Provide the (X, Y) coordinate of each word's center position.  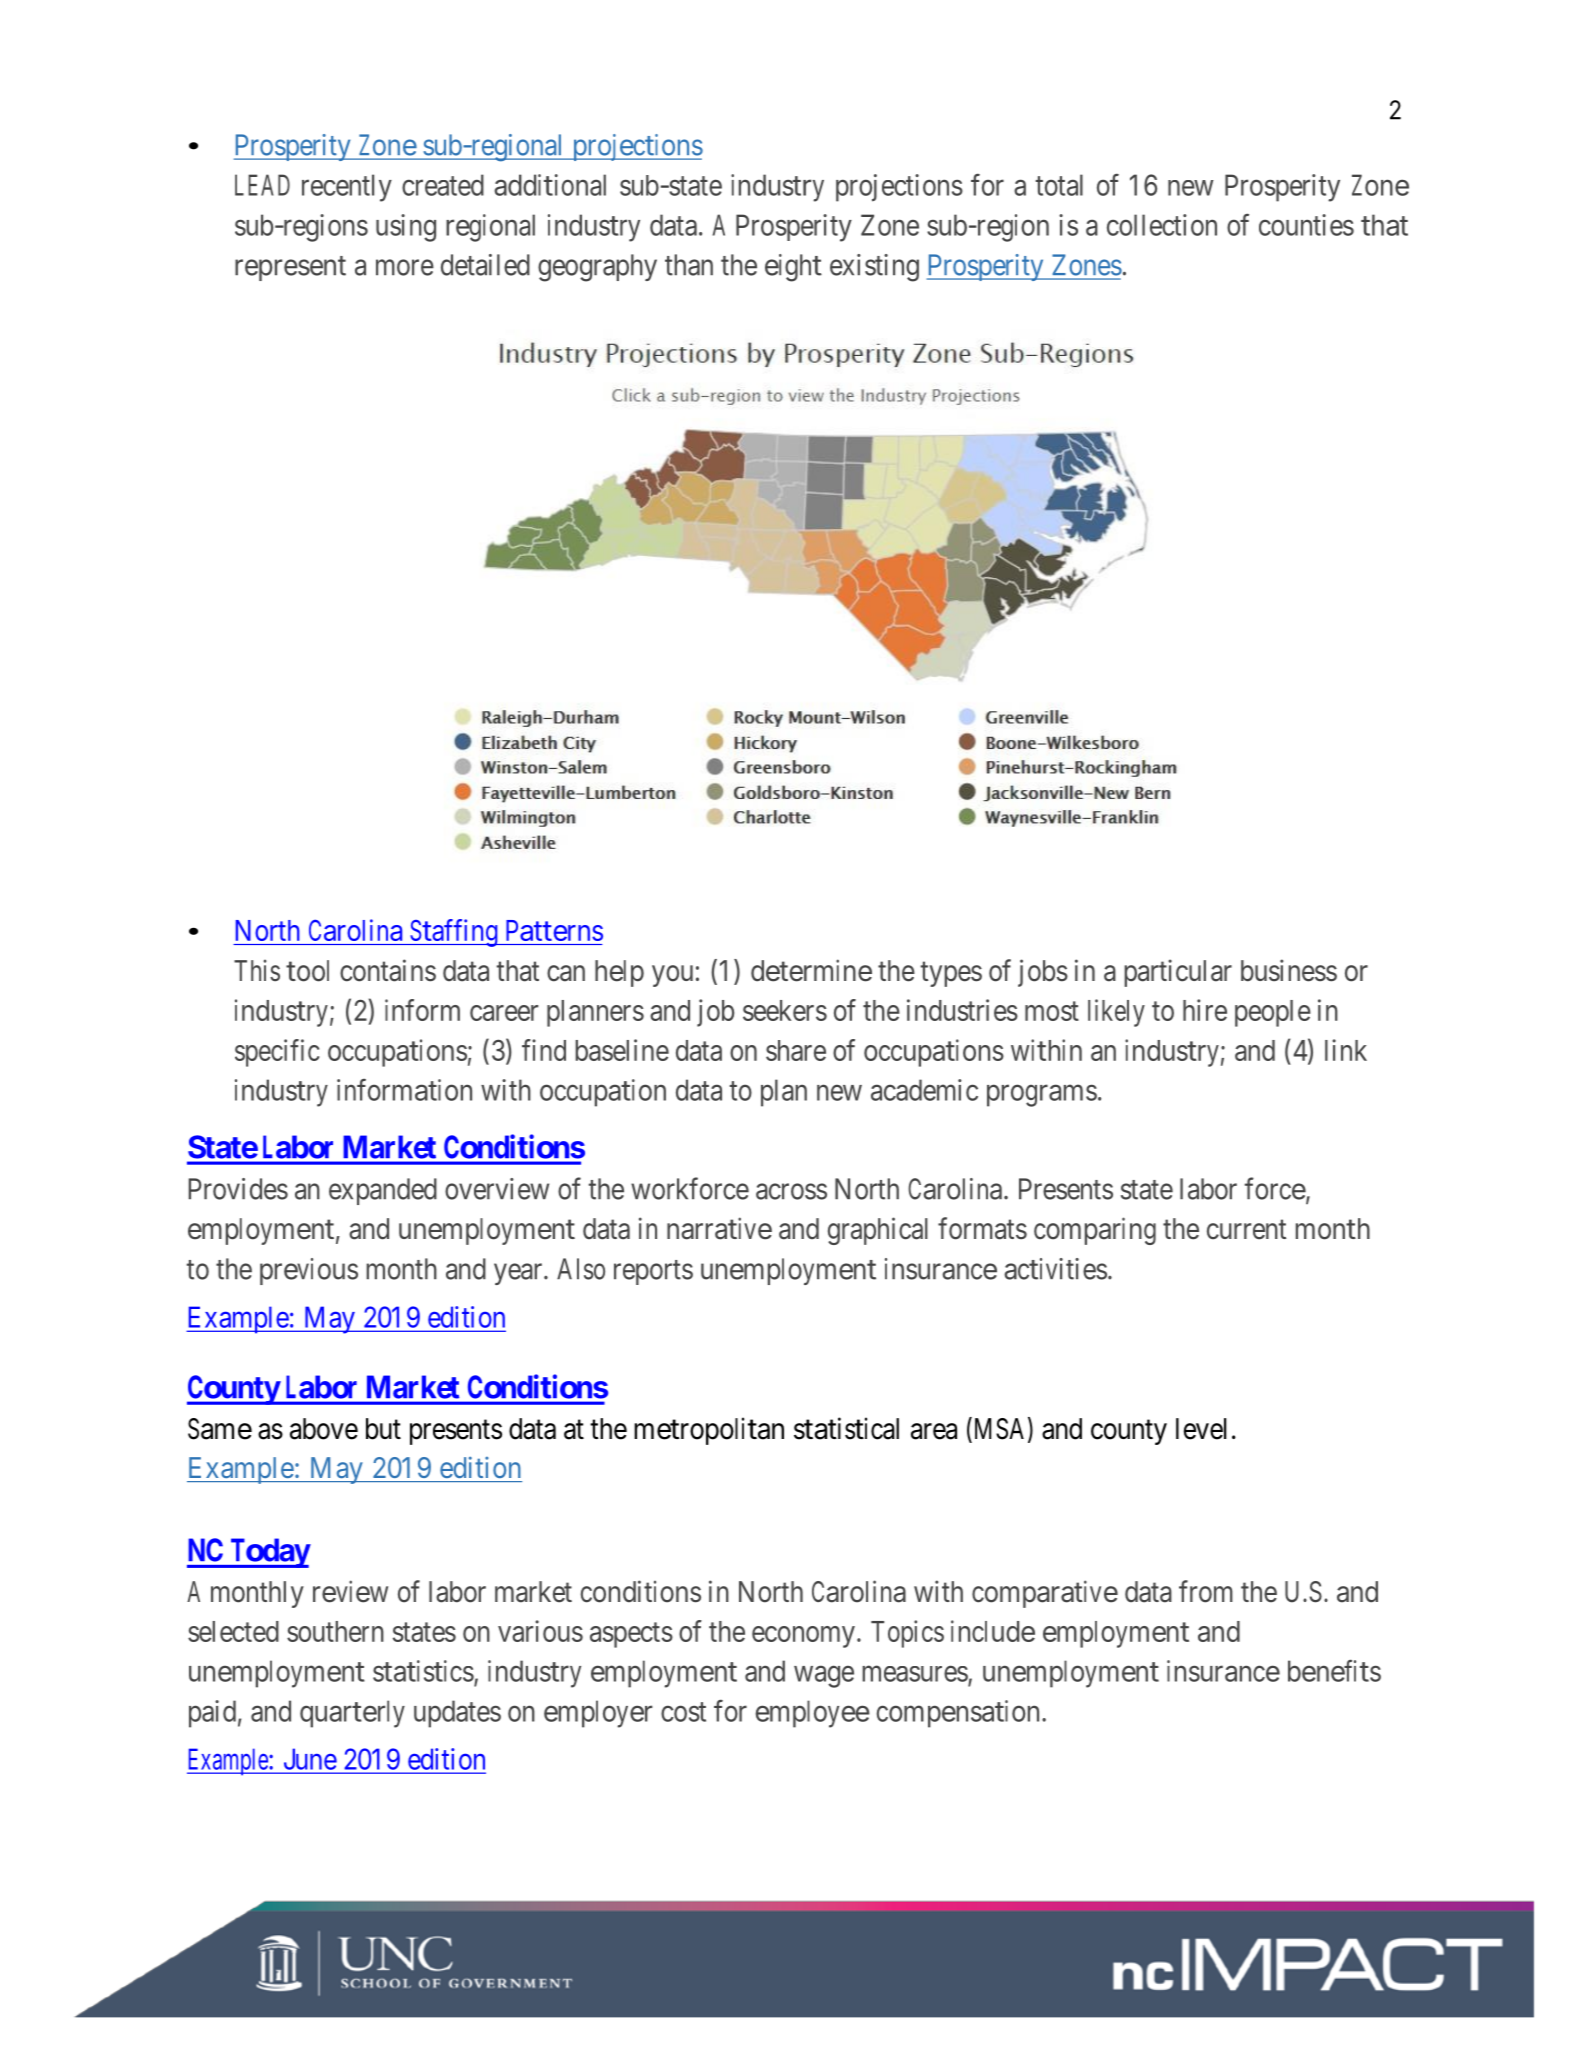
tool (307, 971)
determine (811, 970)
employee (812, 1714)
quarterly (352, 1714)
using (406, 228)
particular (1178, 973)
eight (793, 268)
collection (1162, 225)
